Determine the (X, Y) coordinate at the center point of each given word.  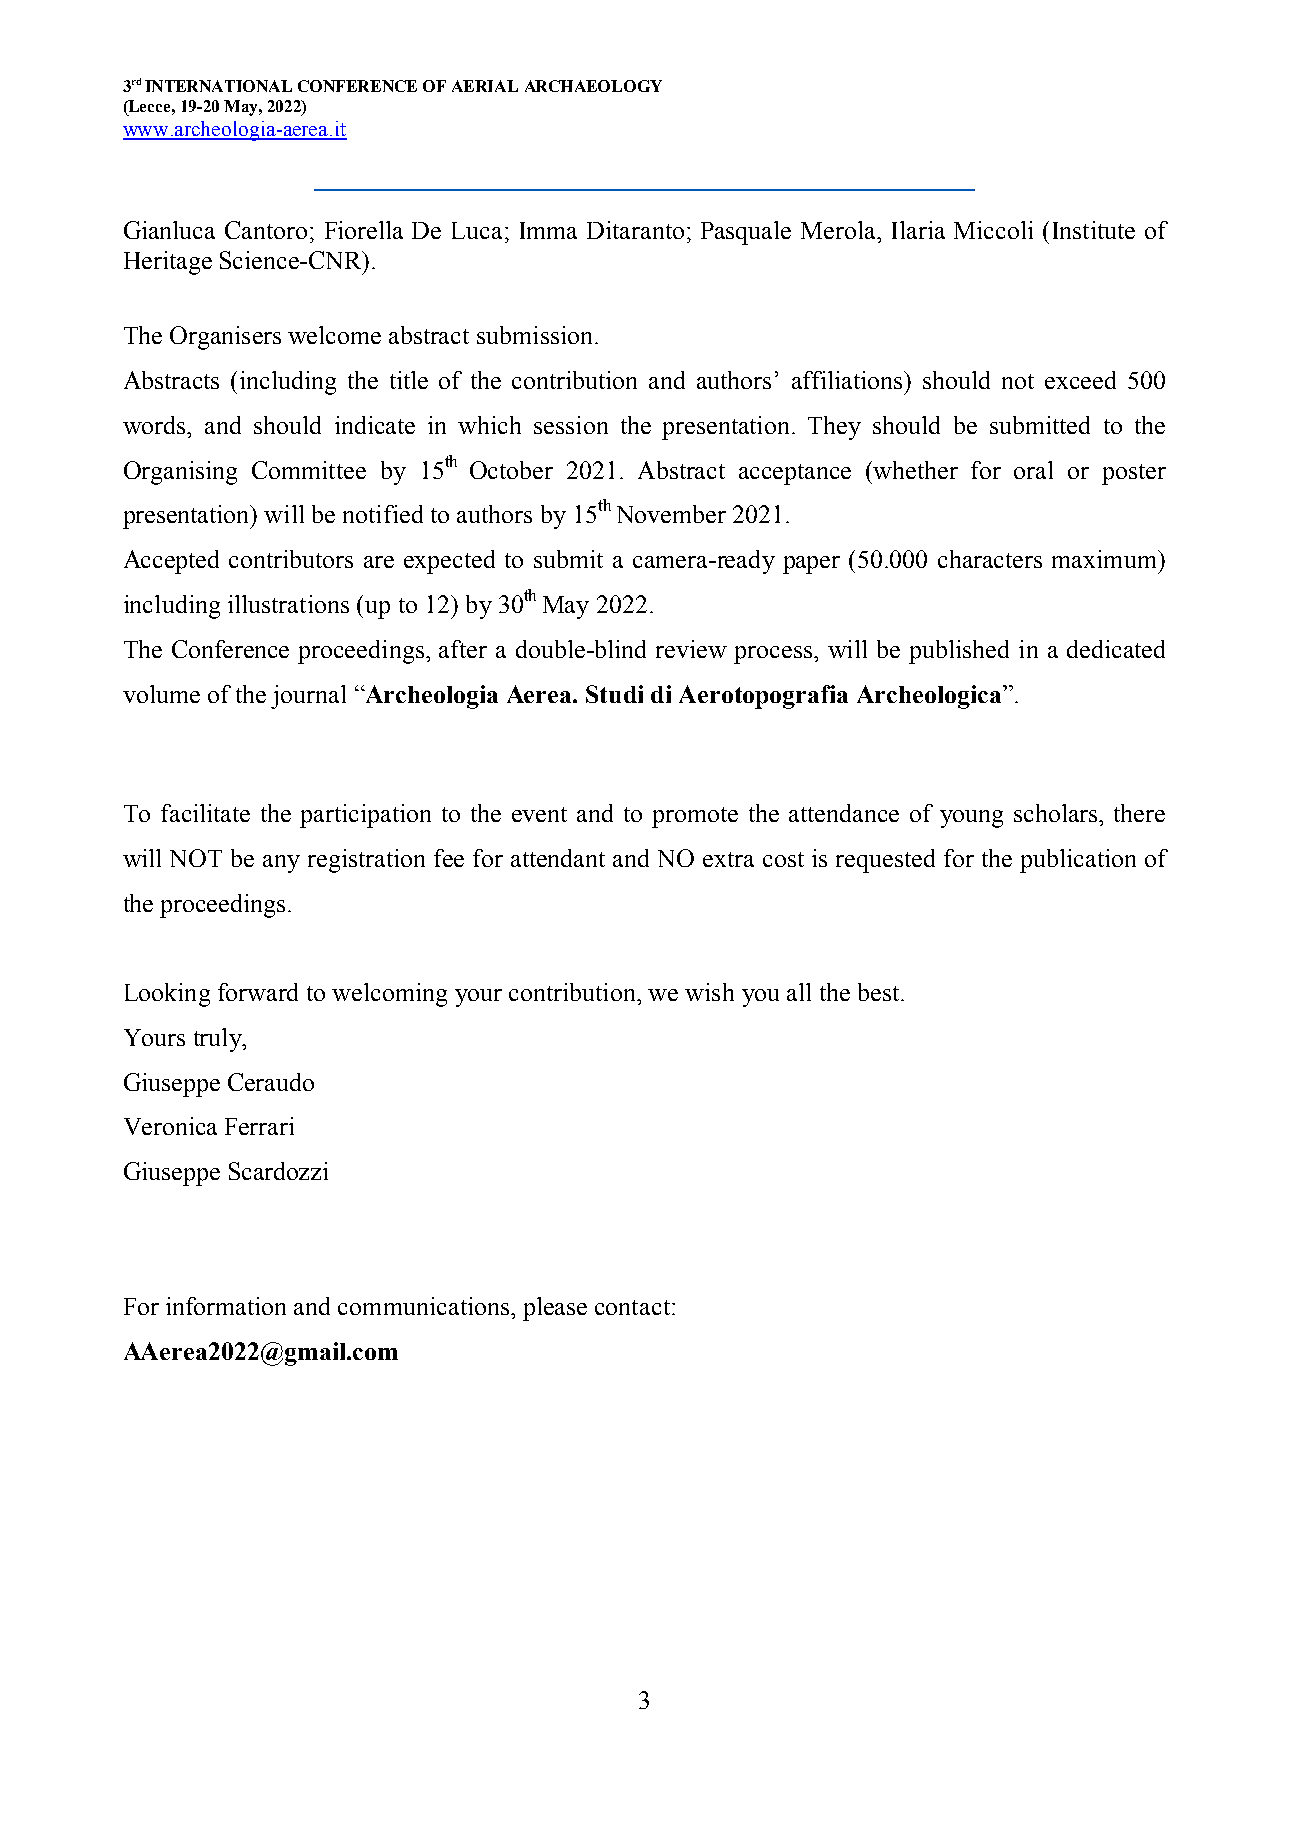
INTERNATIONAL (218, 86)
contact (632, 1307)
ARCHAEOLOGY (593, 86)
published (959, 652)
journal (308, 697)
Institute (1094, 230)
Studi (614, 694)
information (226, 1306)
